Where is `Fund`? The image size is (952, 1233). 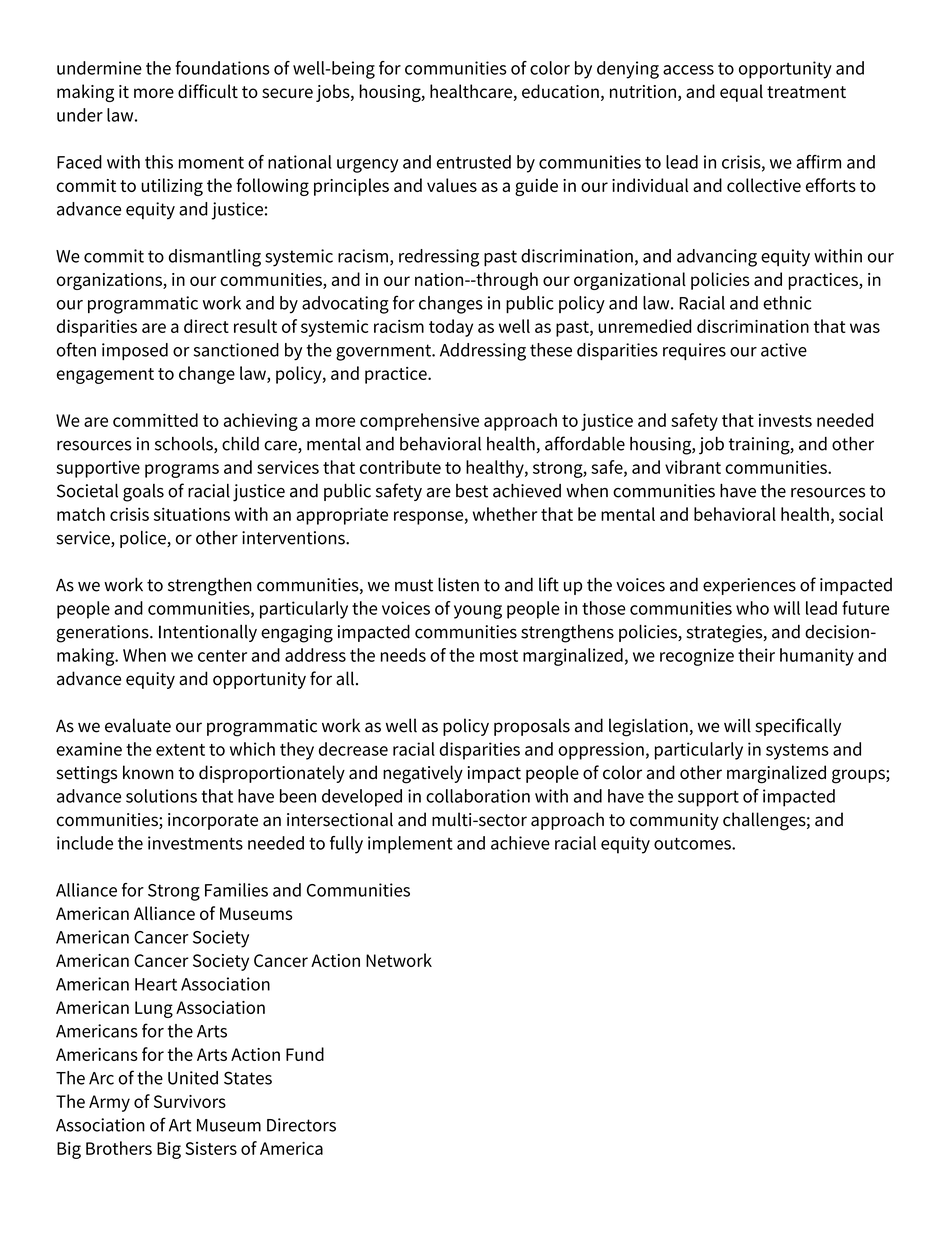
Fund is located at coordinates (305, 1054).
